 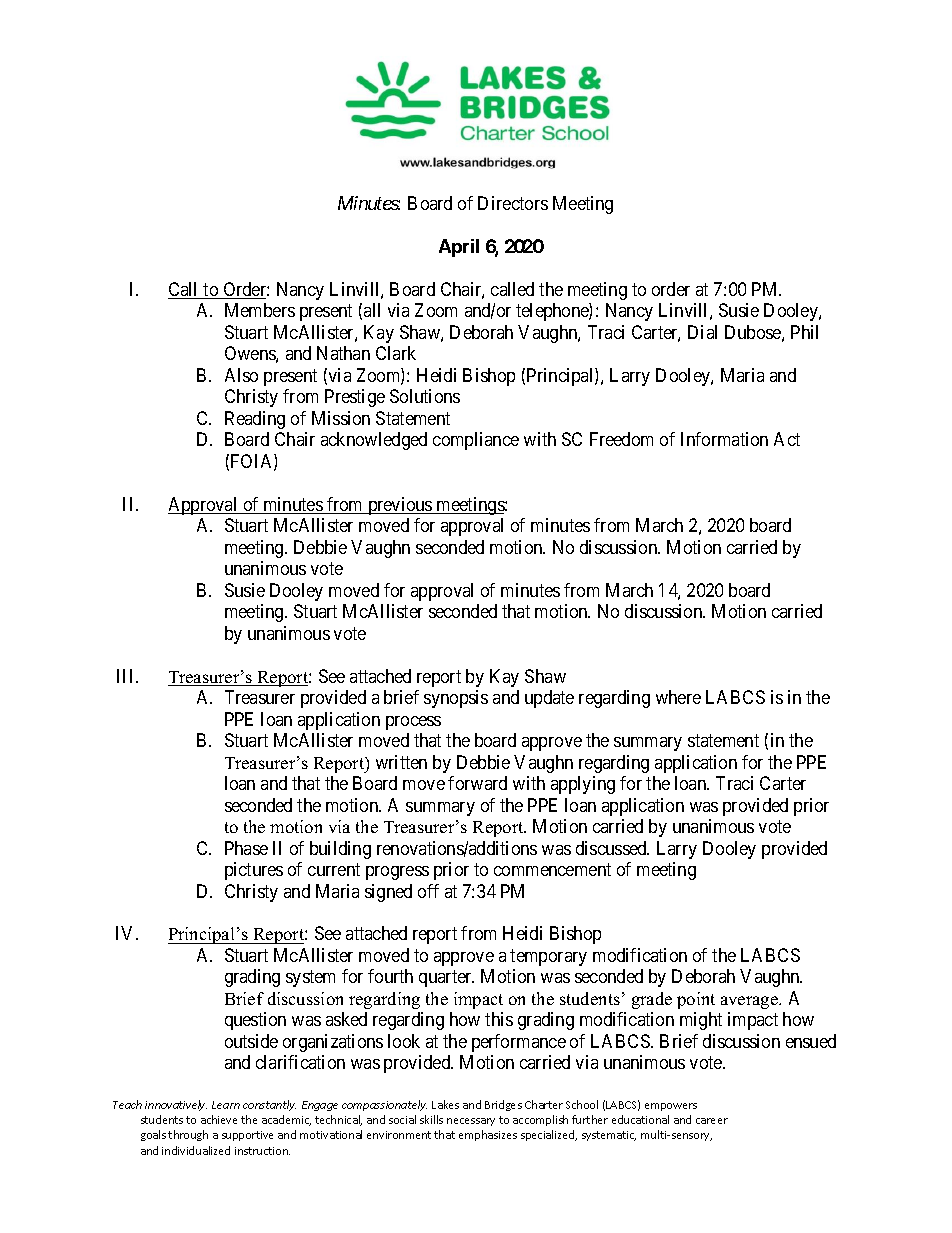 What do you see at coordinates (260, 310) in the screenshot?
I see `Members` at bounding box center [260, 310].
